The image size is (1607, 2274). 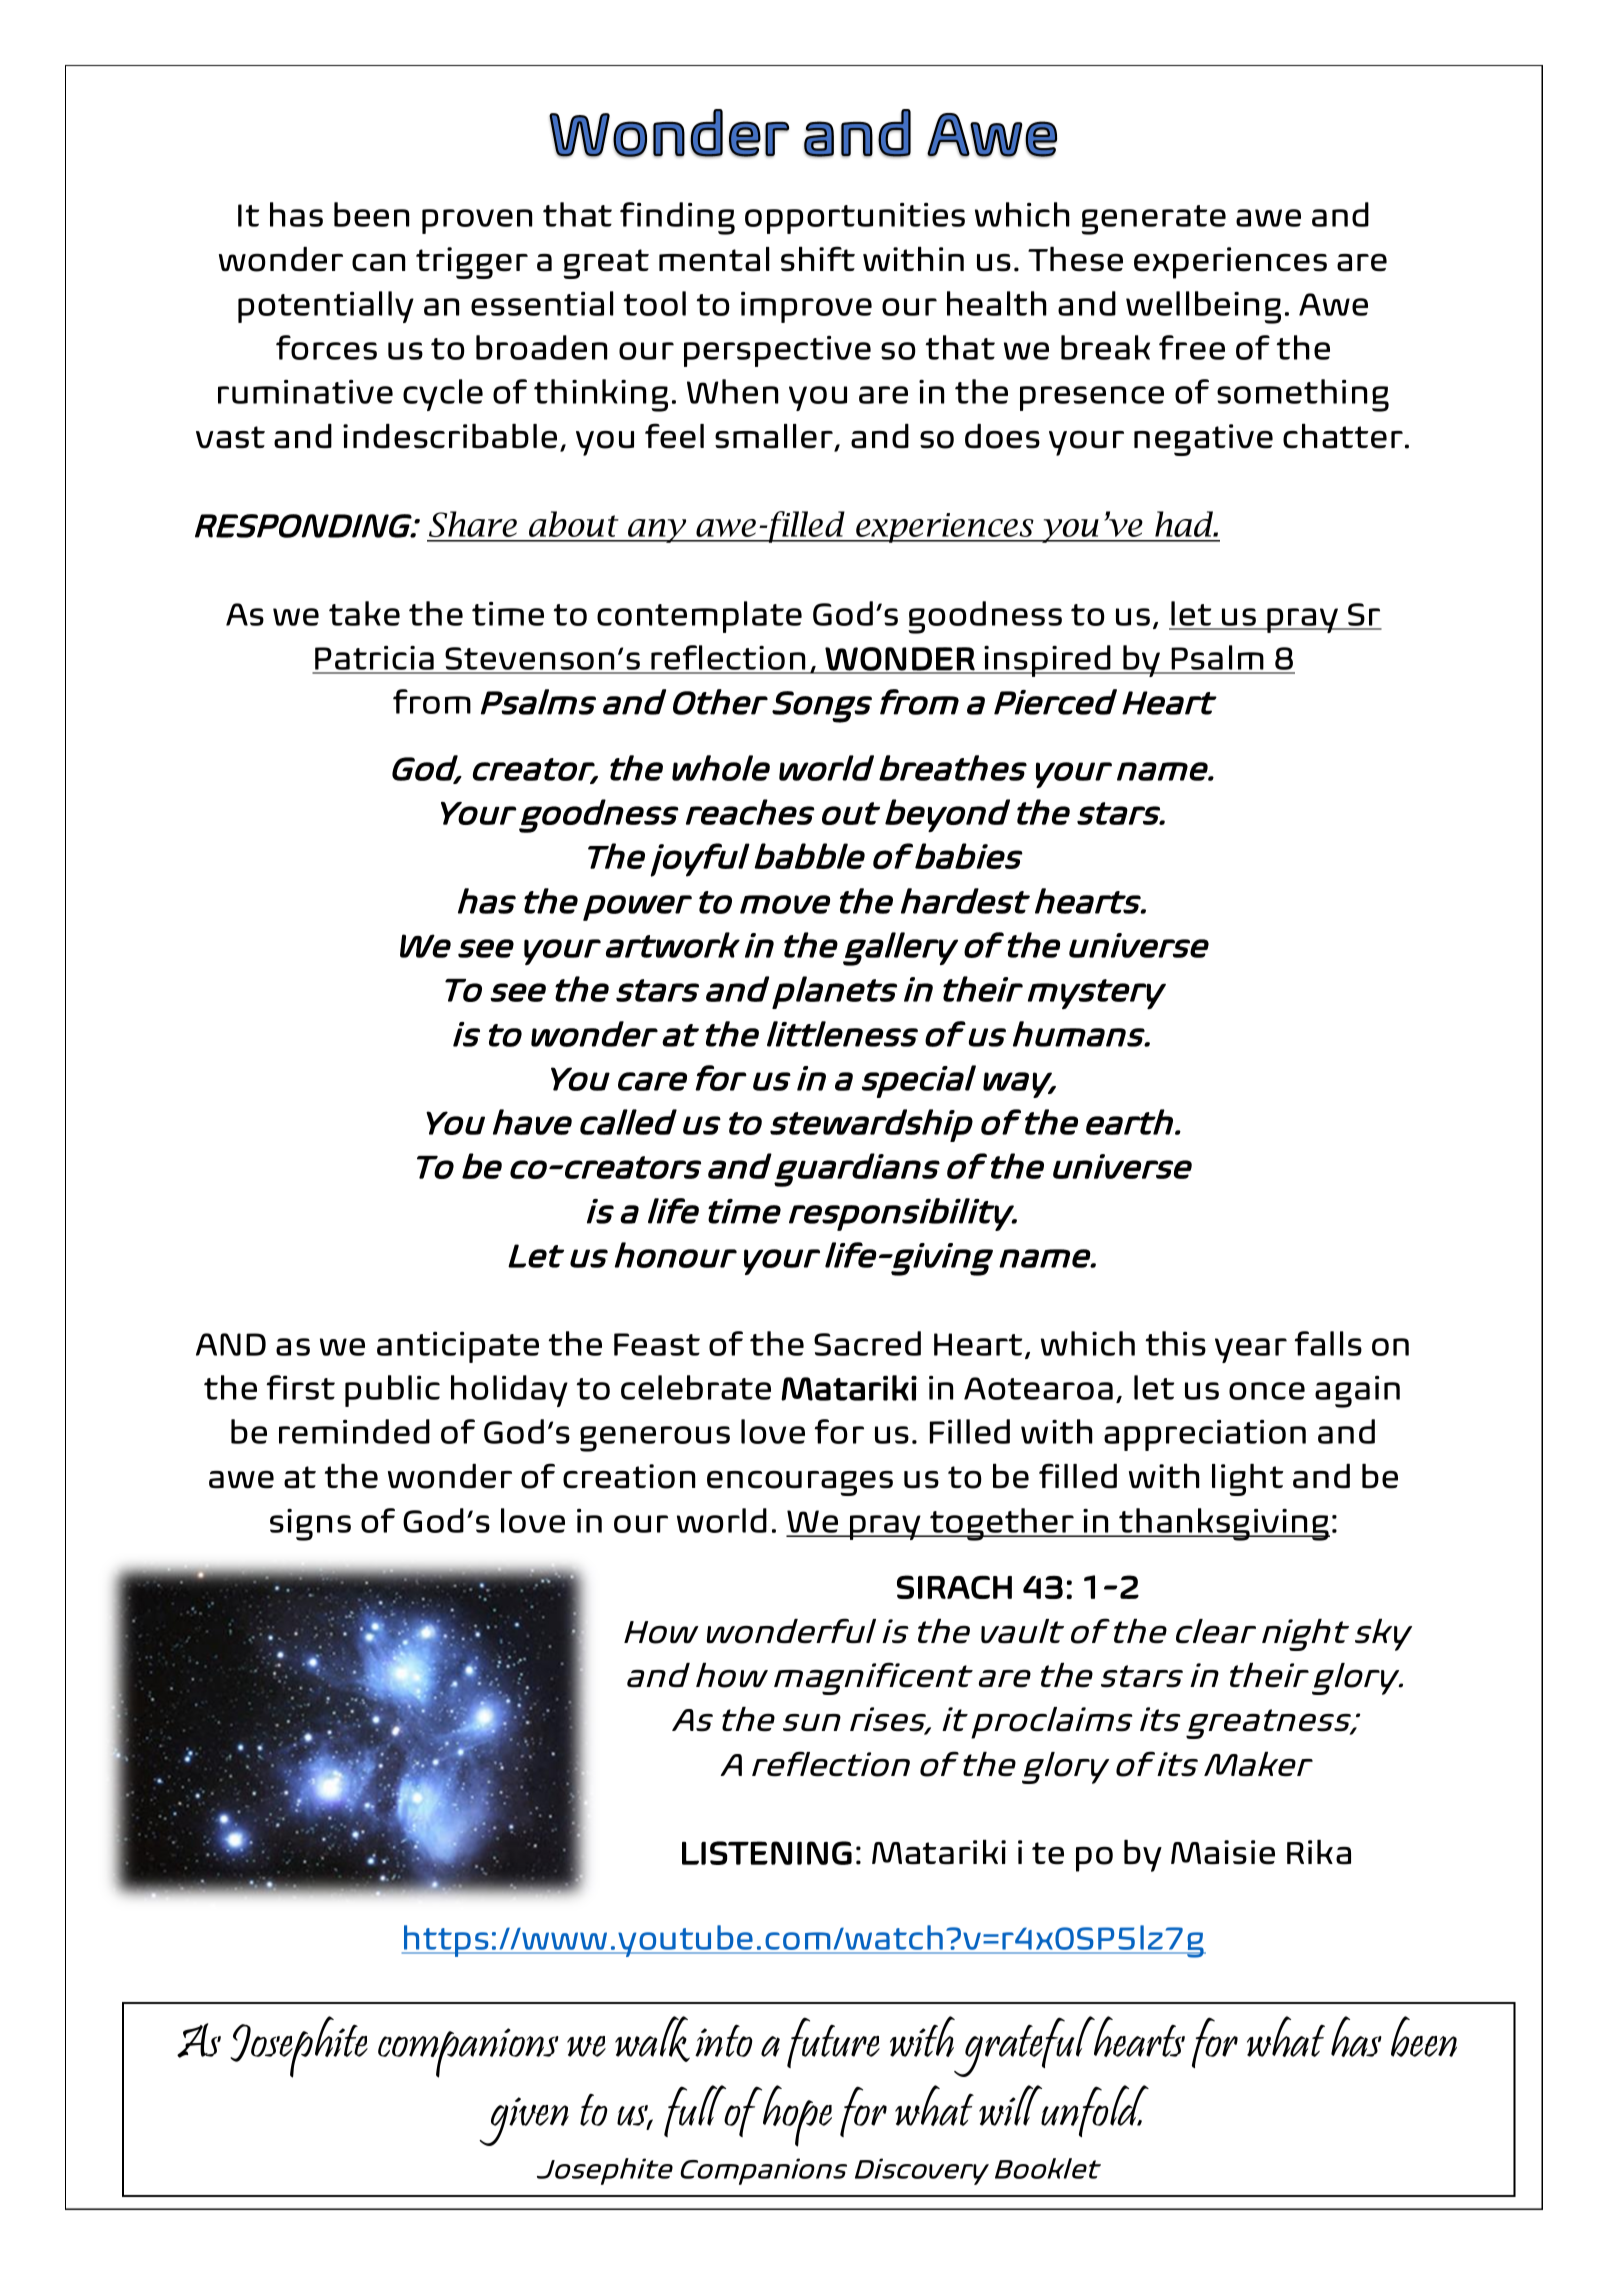 I want to click on guardians, so click(x=857, y=1170).
